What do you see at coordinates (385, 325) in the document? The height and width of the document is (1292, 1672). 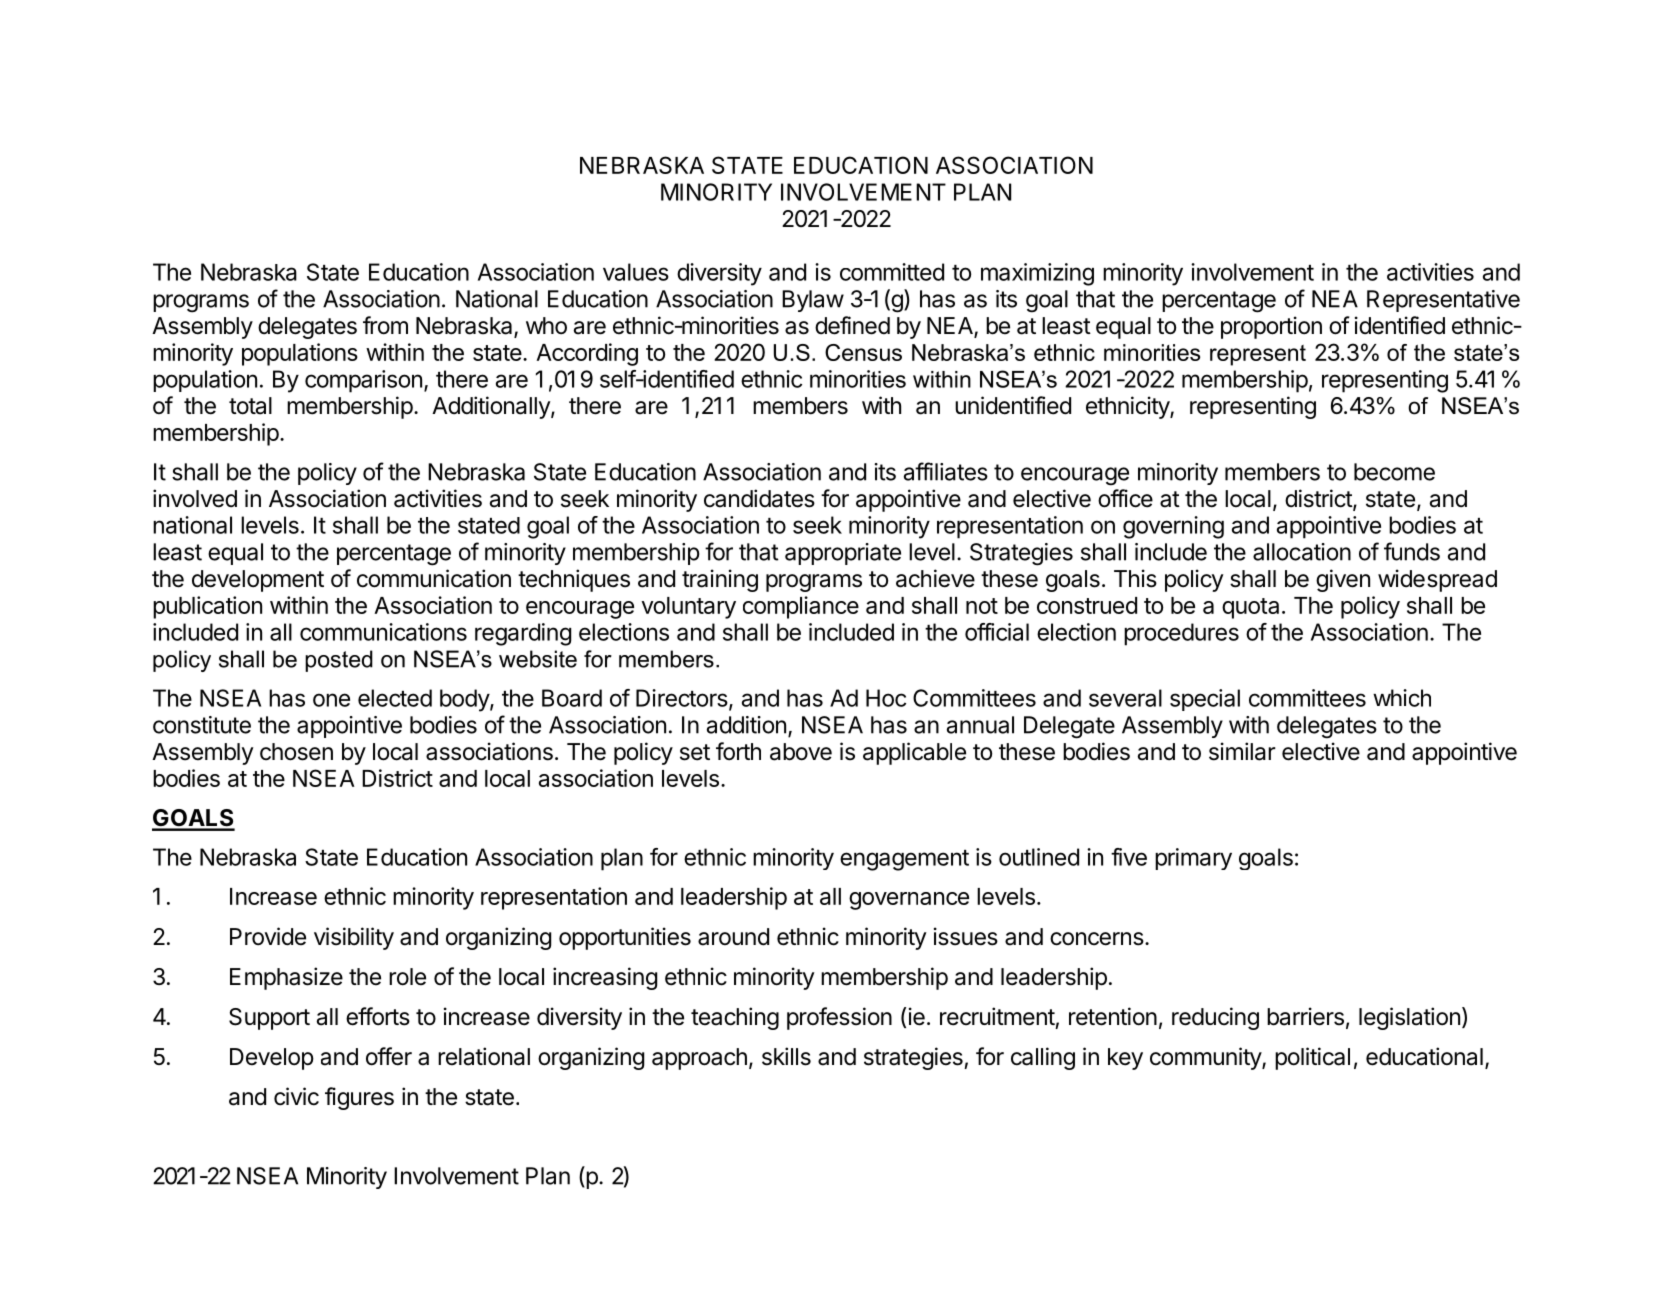 I see `from` at bounding box center [385, 325].
